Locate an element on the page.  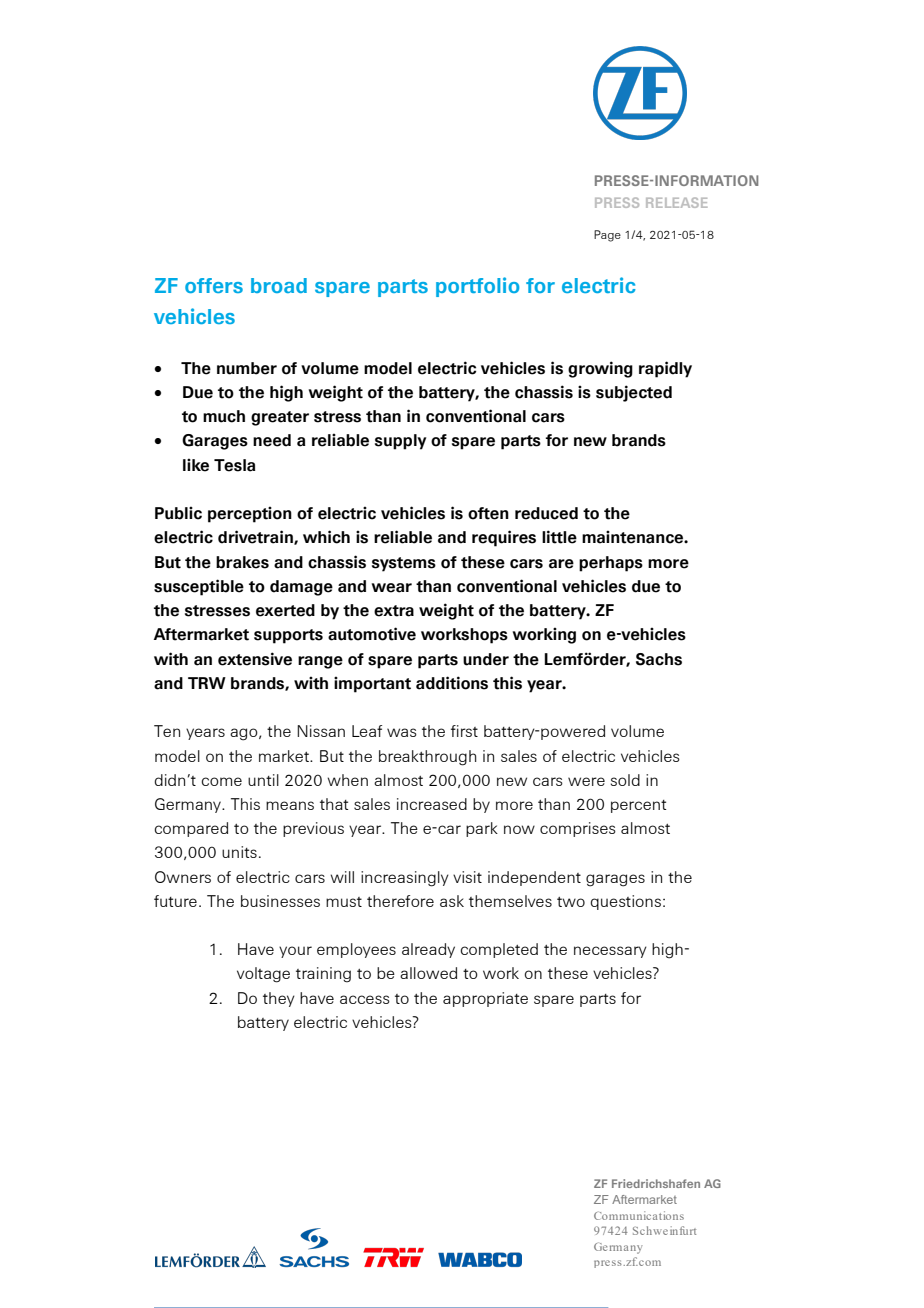
offers is located at coordinates (214, 285).
